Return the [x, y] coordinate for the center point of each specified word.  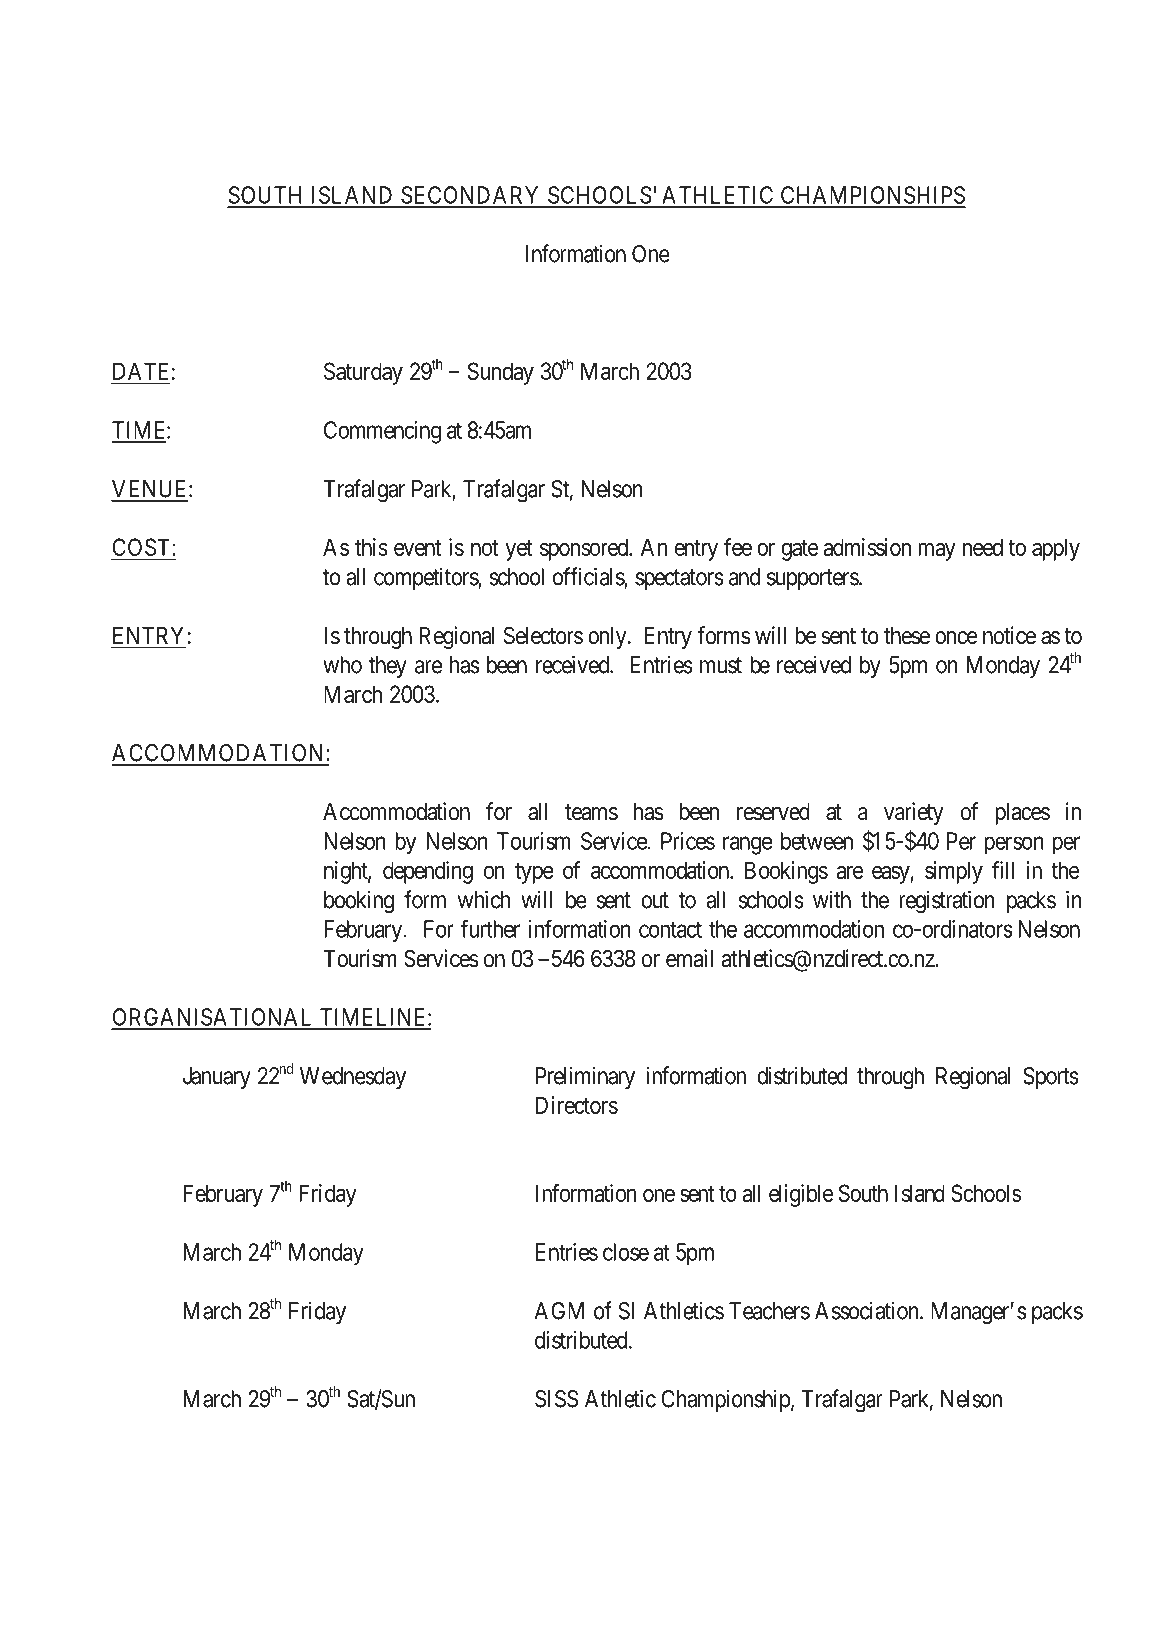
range [747, 845]
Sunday [501, 373]
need [983, 547]
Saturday [363, 373]
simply [954, 872]
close [626, 1252]
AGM [559, 1311]
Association [868, 1310]
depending [428, 872]
